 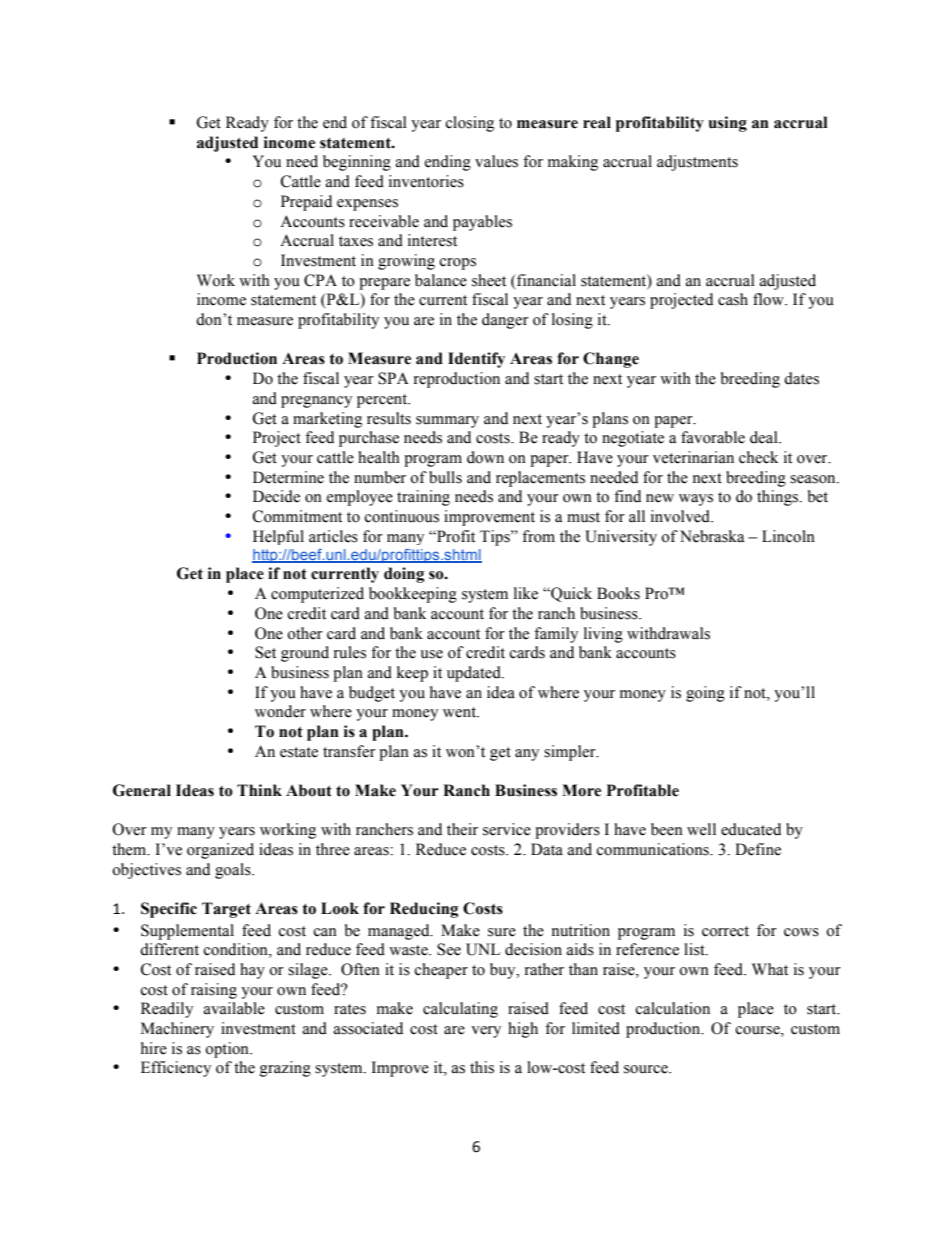 I want to click on their, so click(x=462, y=829).
